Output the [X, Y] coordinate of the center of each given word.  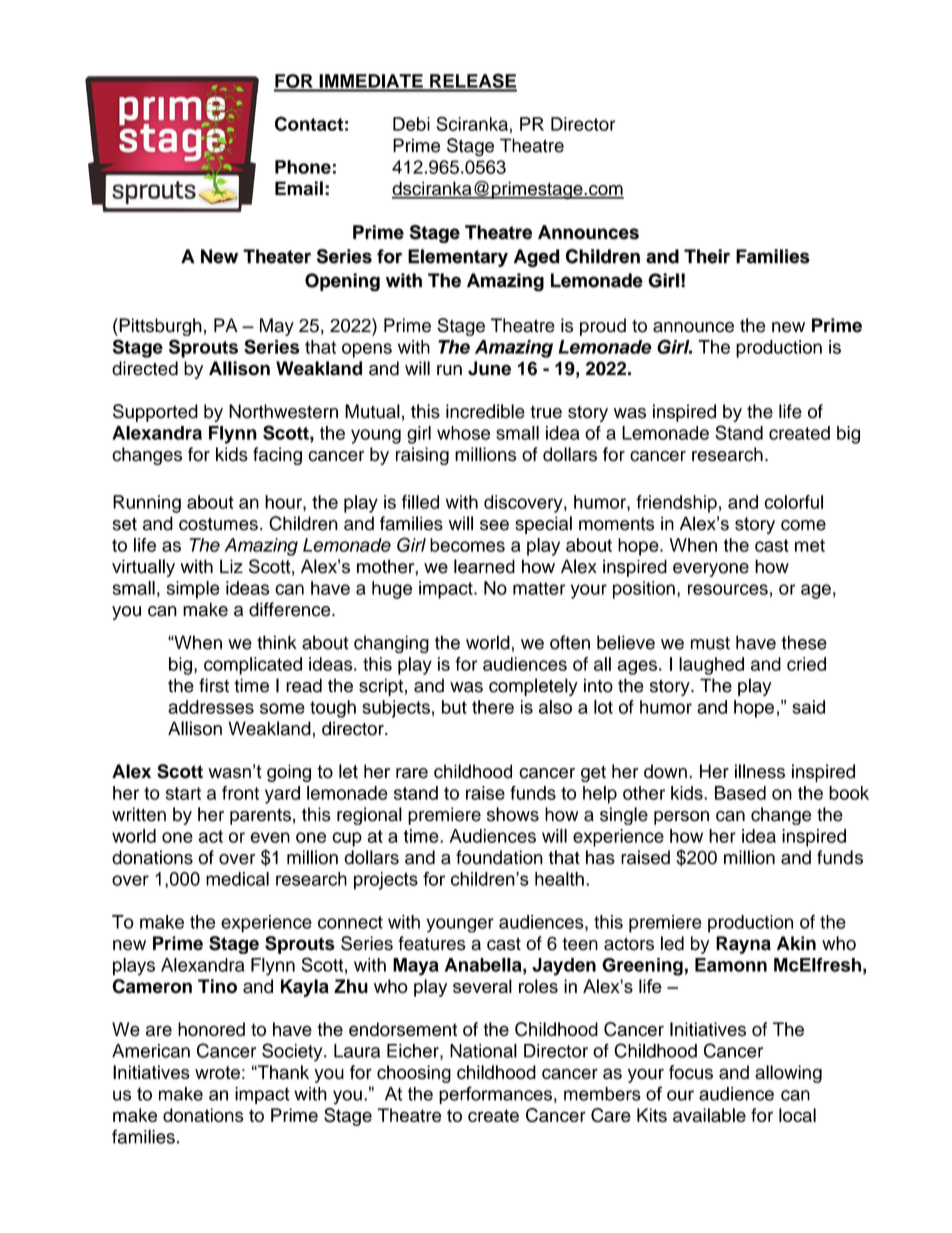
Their [707, 256]
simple [193, 590]
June [489, 368]
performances [495, 1095]
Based [740, 793]
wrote [217, 1072]
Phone [303, 167]
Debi [411, 124]
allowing [788, 1074]
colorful [793, 502]
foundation [499, 857]
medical [237, 879]
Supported [155, 413]
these [804, 642]
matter [539, 588]
